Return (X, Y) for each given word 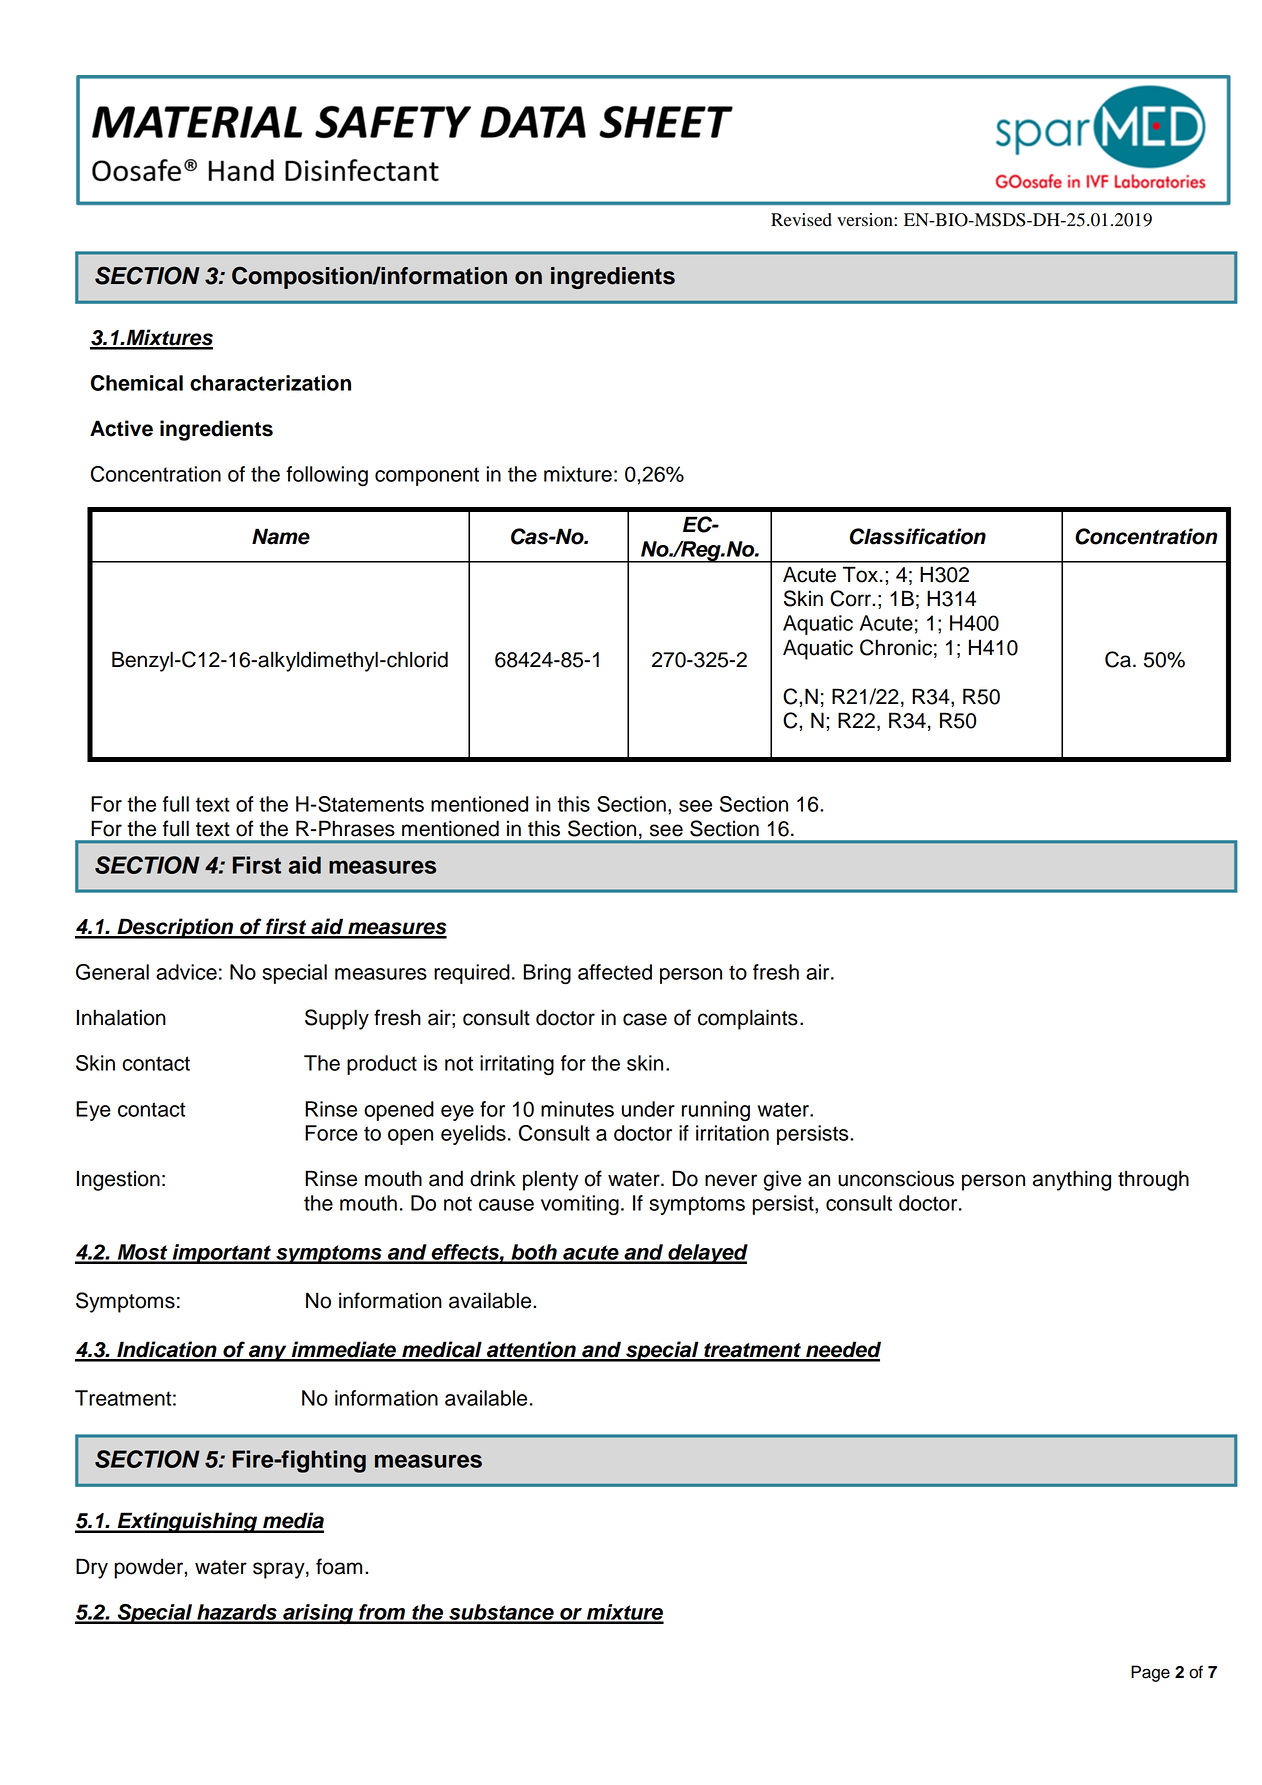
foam (339, 1566)
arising (318, 1614)
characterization (270, 383)
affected (615, 972)
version (866, 220)
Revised (801, 220)
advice (186, 972)
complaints (748, 1019)
